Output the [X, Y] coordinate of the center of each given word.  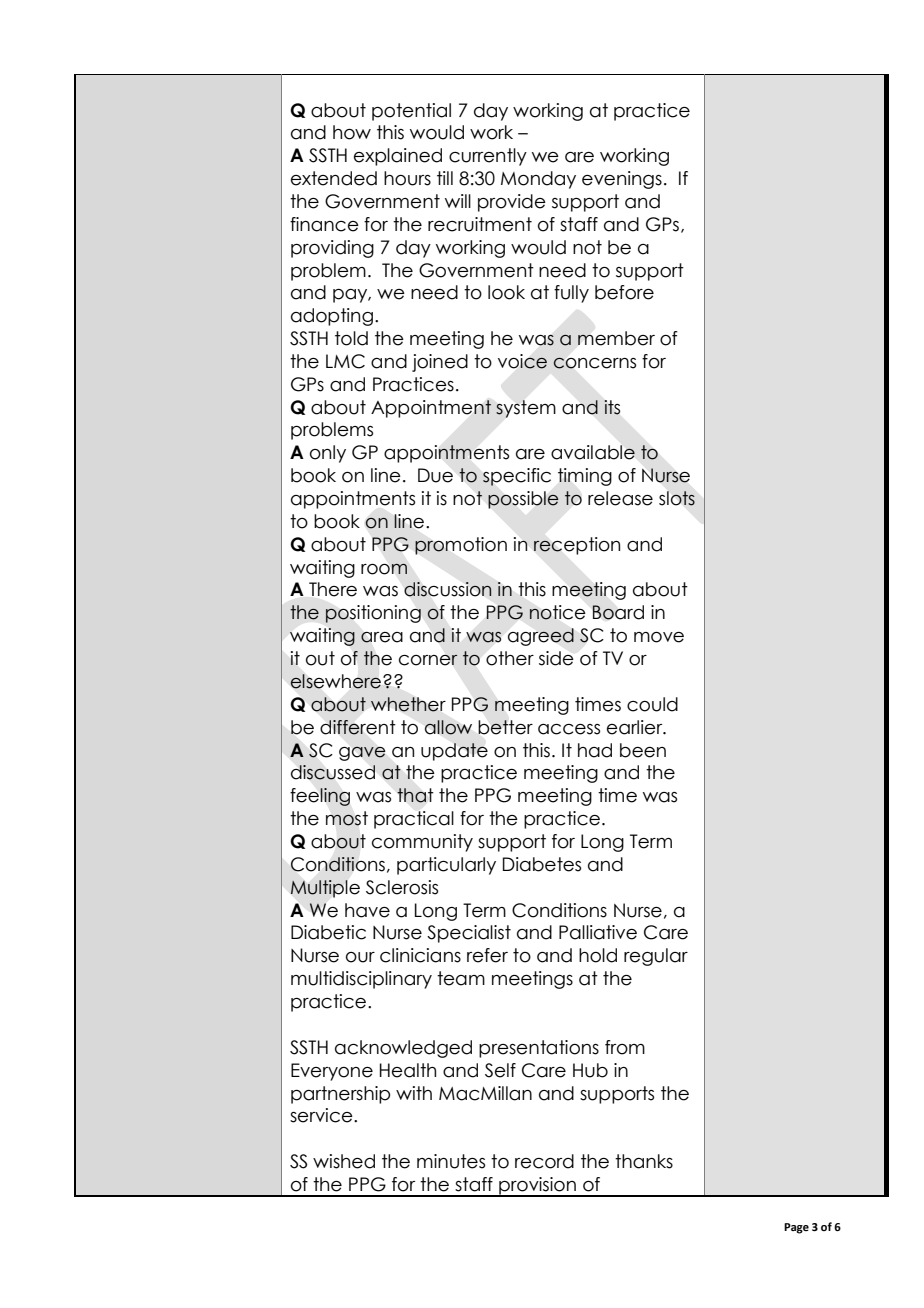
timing [585, 477]
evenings [622, 180]
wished [344, 1161]
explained [398, 157]
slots [677, 498]
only [328, 454]
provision [537, 1187]
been [643, 750]
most [347, 818]
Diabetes [542, 864]
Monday [538, 180]
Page [796, 1228]
